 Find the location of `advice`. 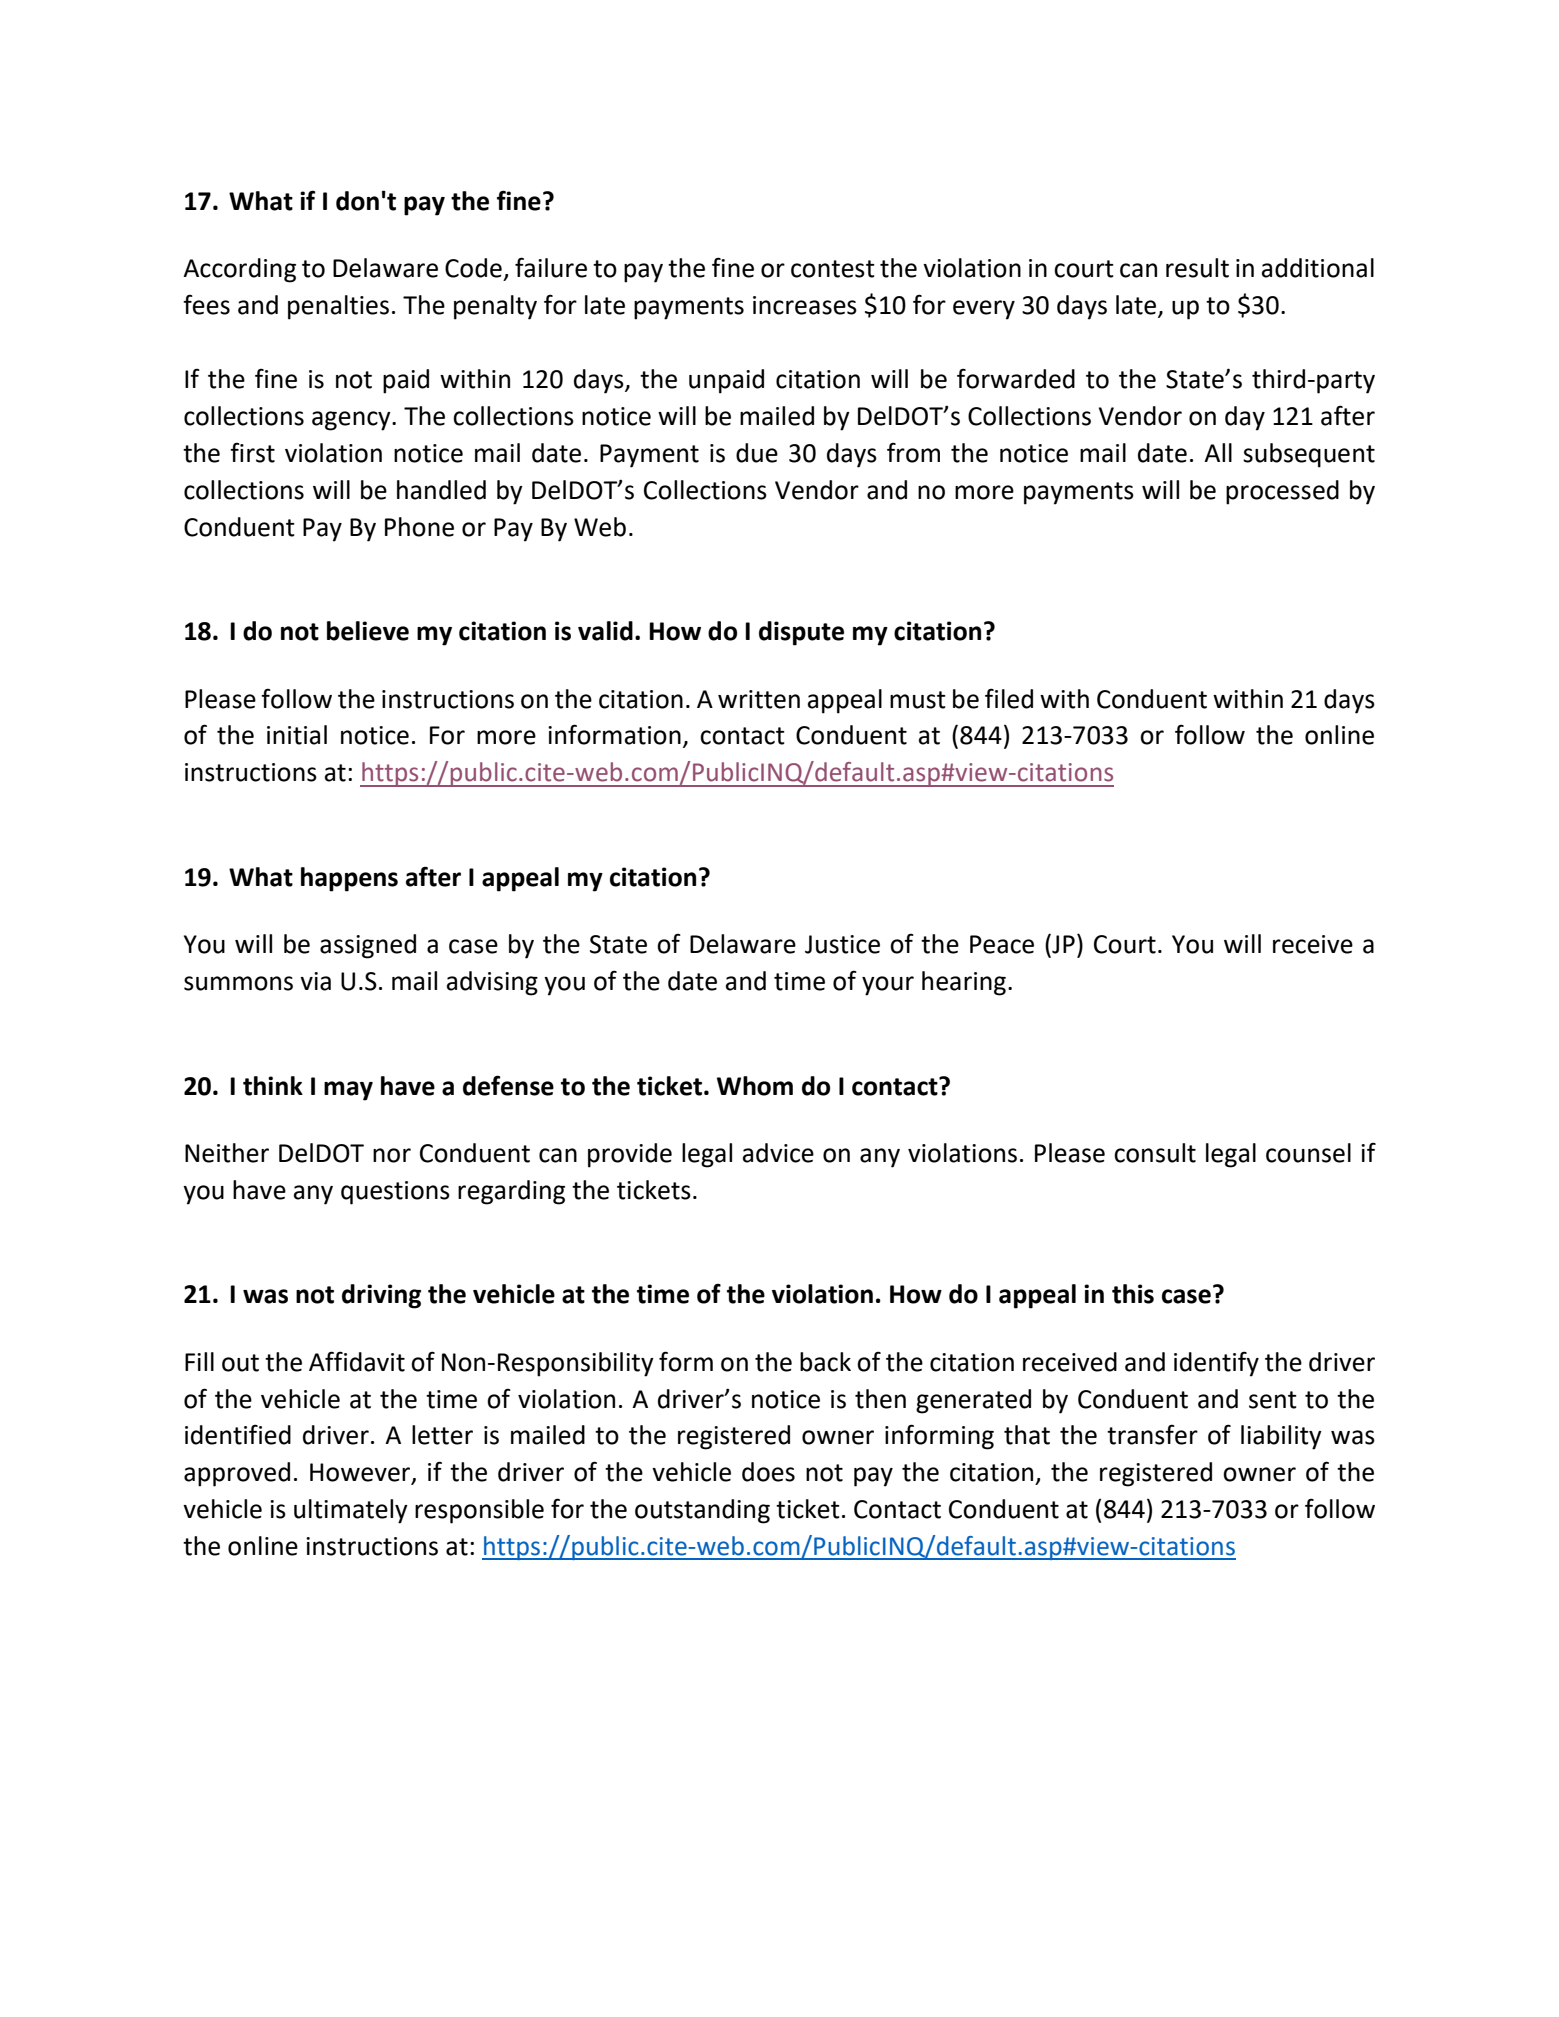

advice is located at coordinates (778, 1153).
